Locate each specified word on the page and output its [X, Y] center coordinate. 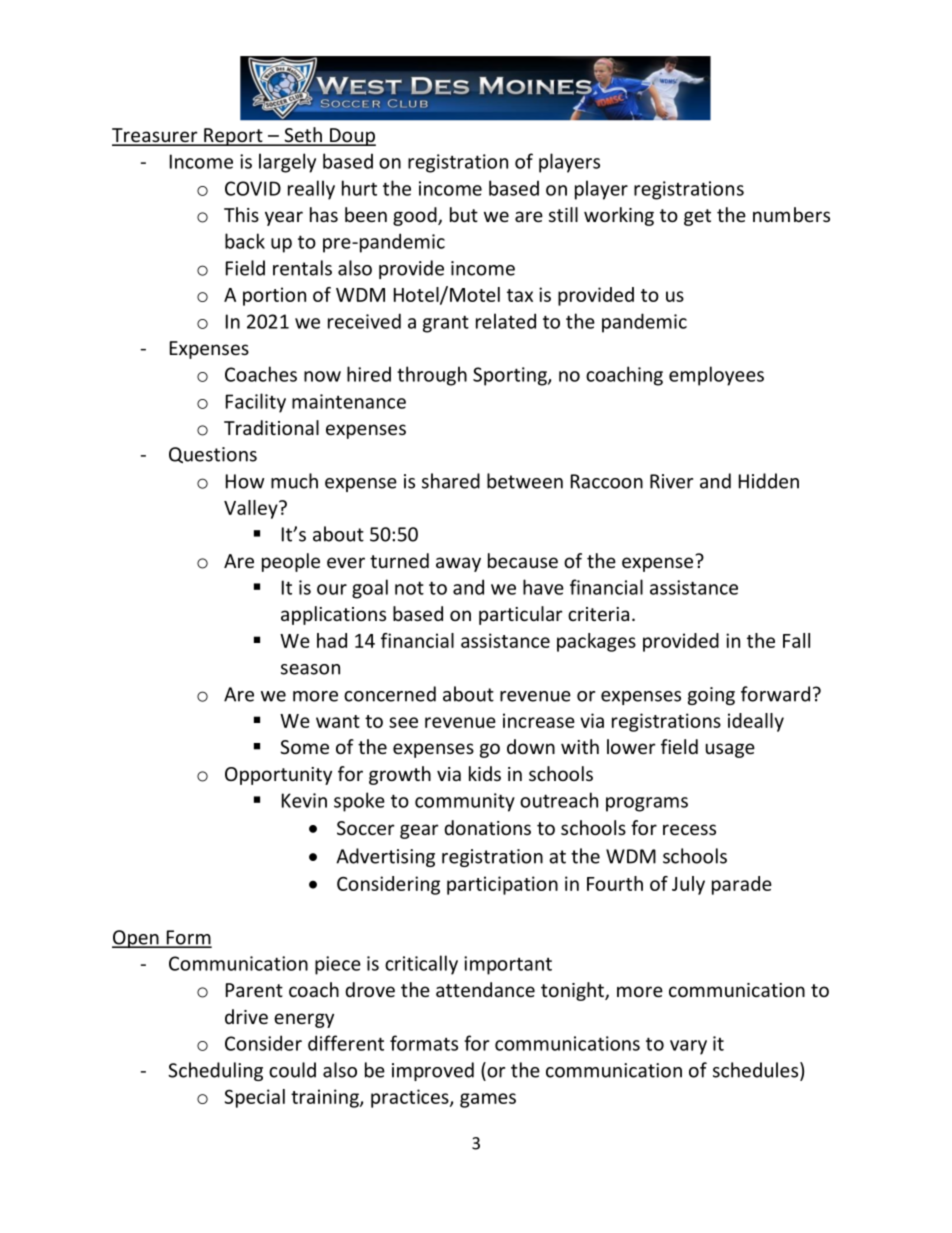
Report [233, 137]
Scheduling [215, 1071]
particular [521, 615]
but [464, 214]
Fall [796, 640]
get [697, 217]
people [291, 562]
